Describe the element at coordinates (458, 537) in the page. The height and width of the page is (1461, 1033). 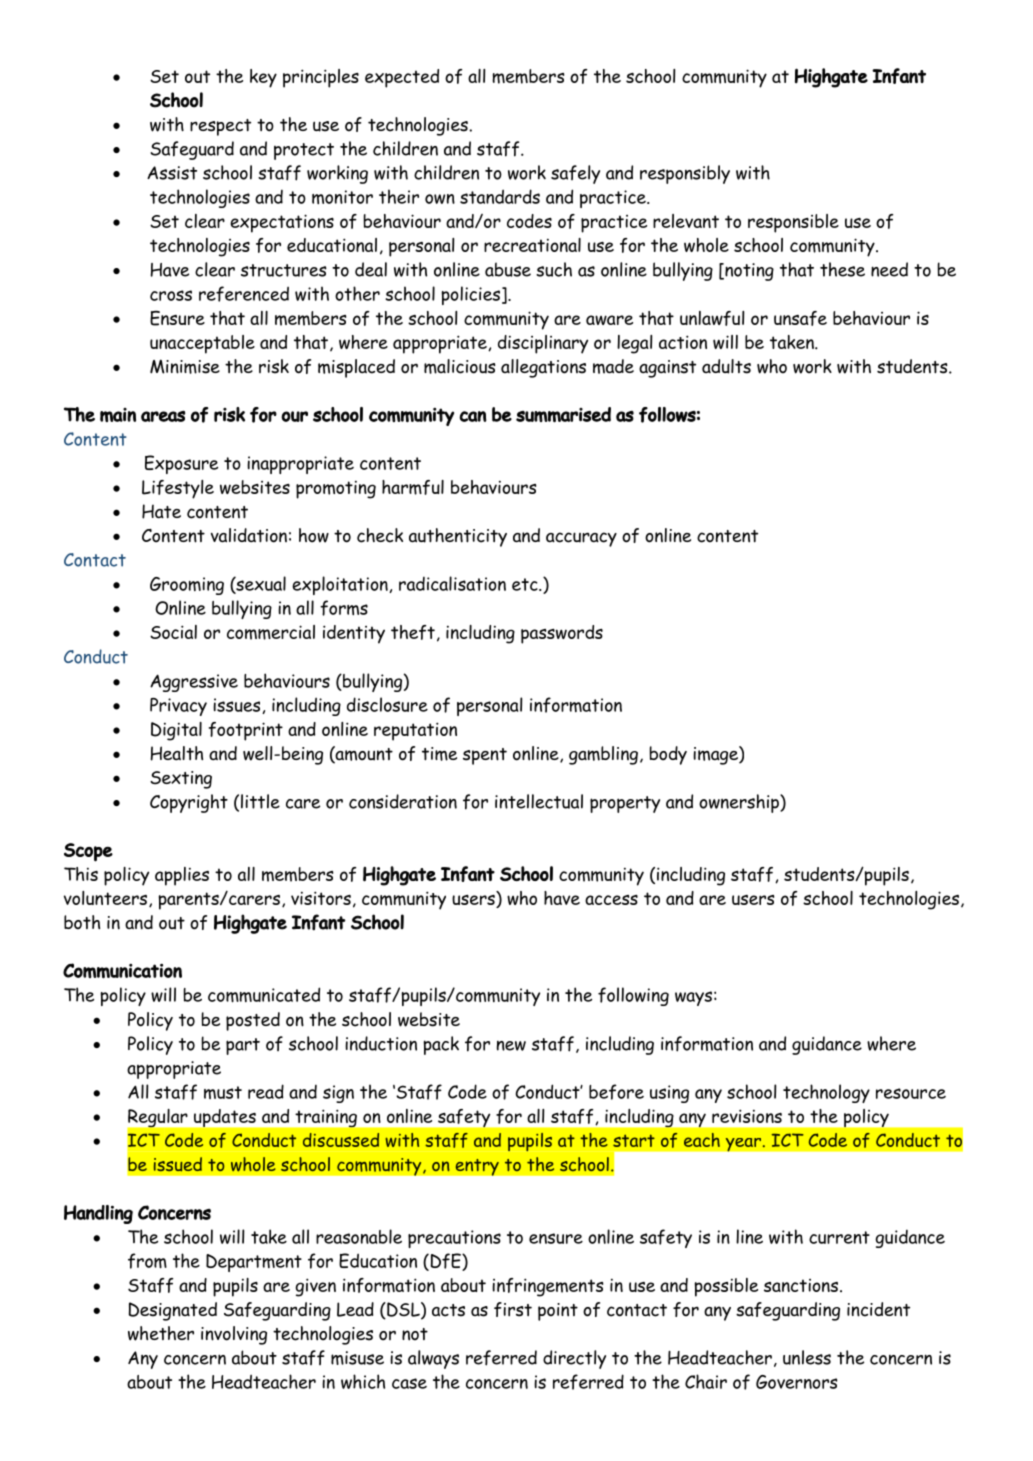
I see `authenticity` at that location.
